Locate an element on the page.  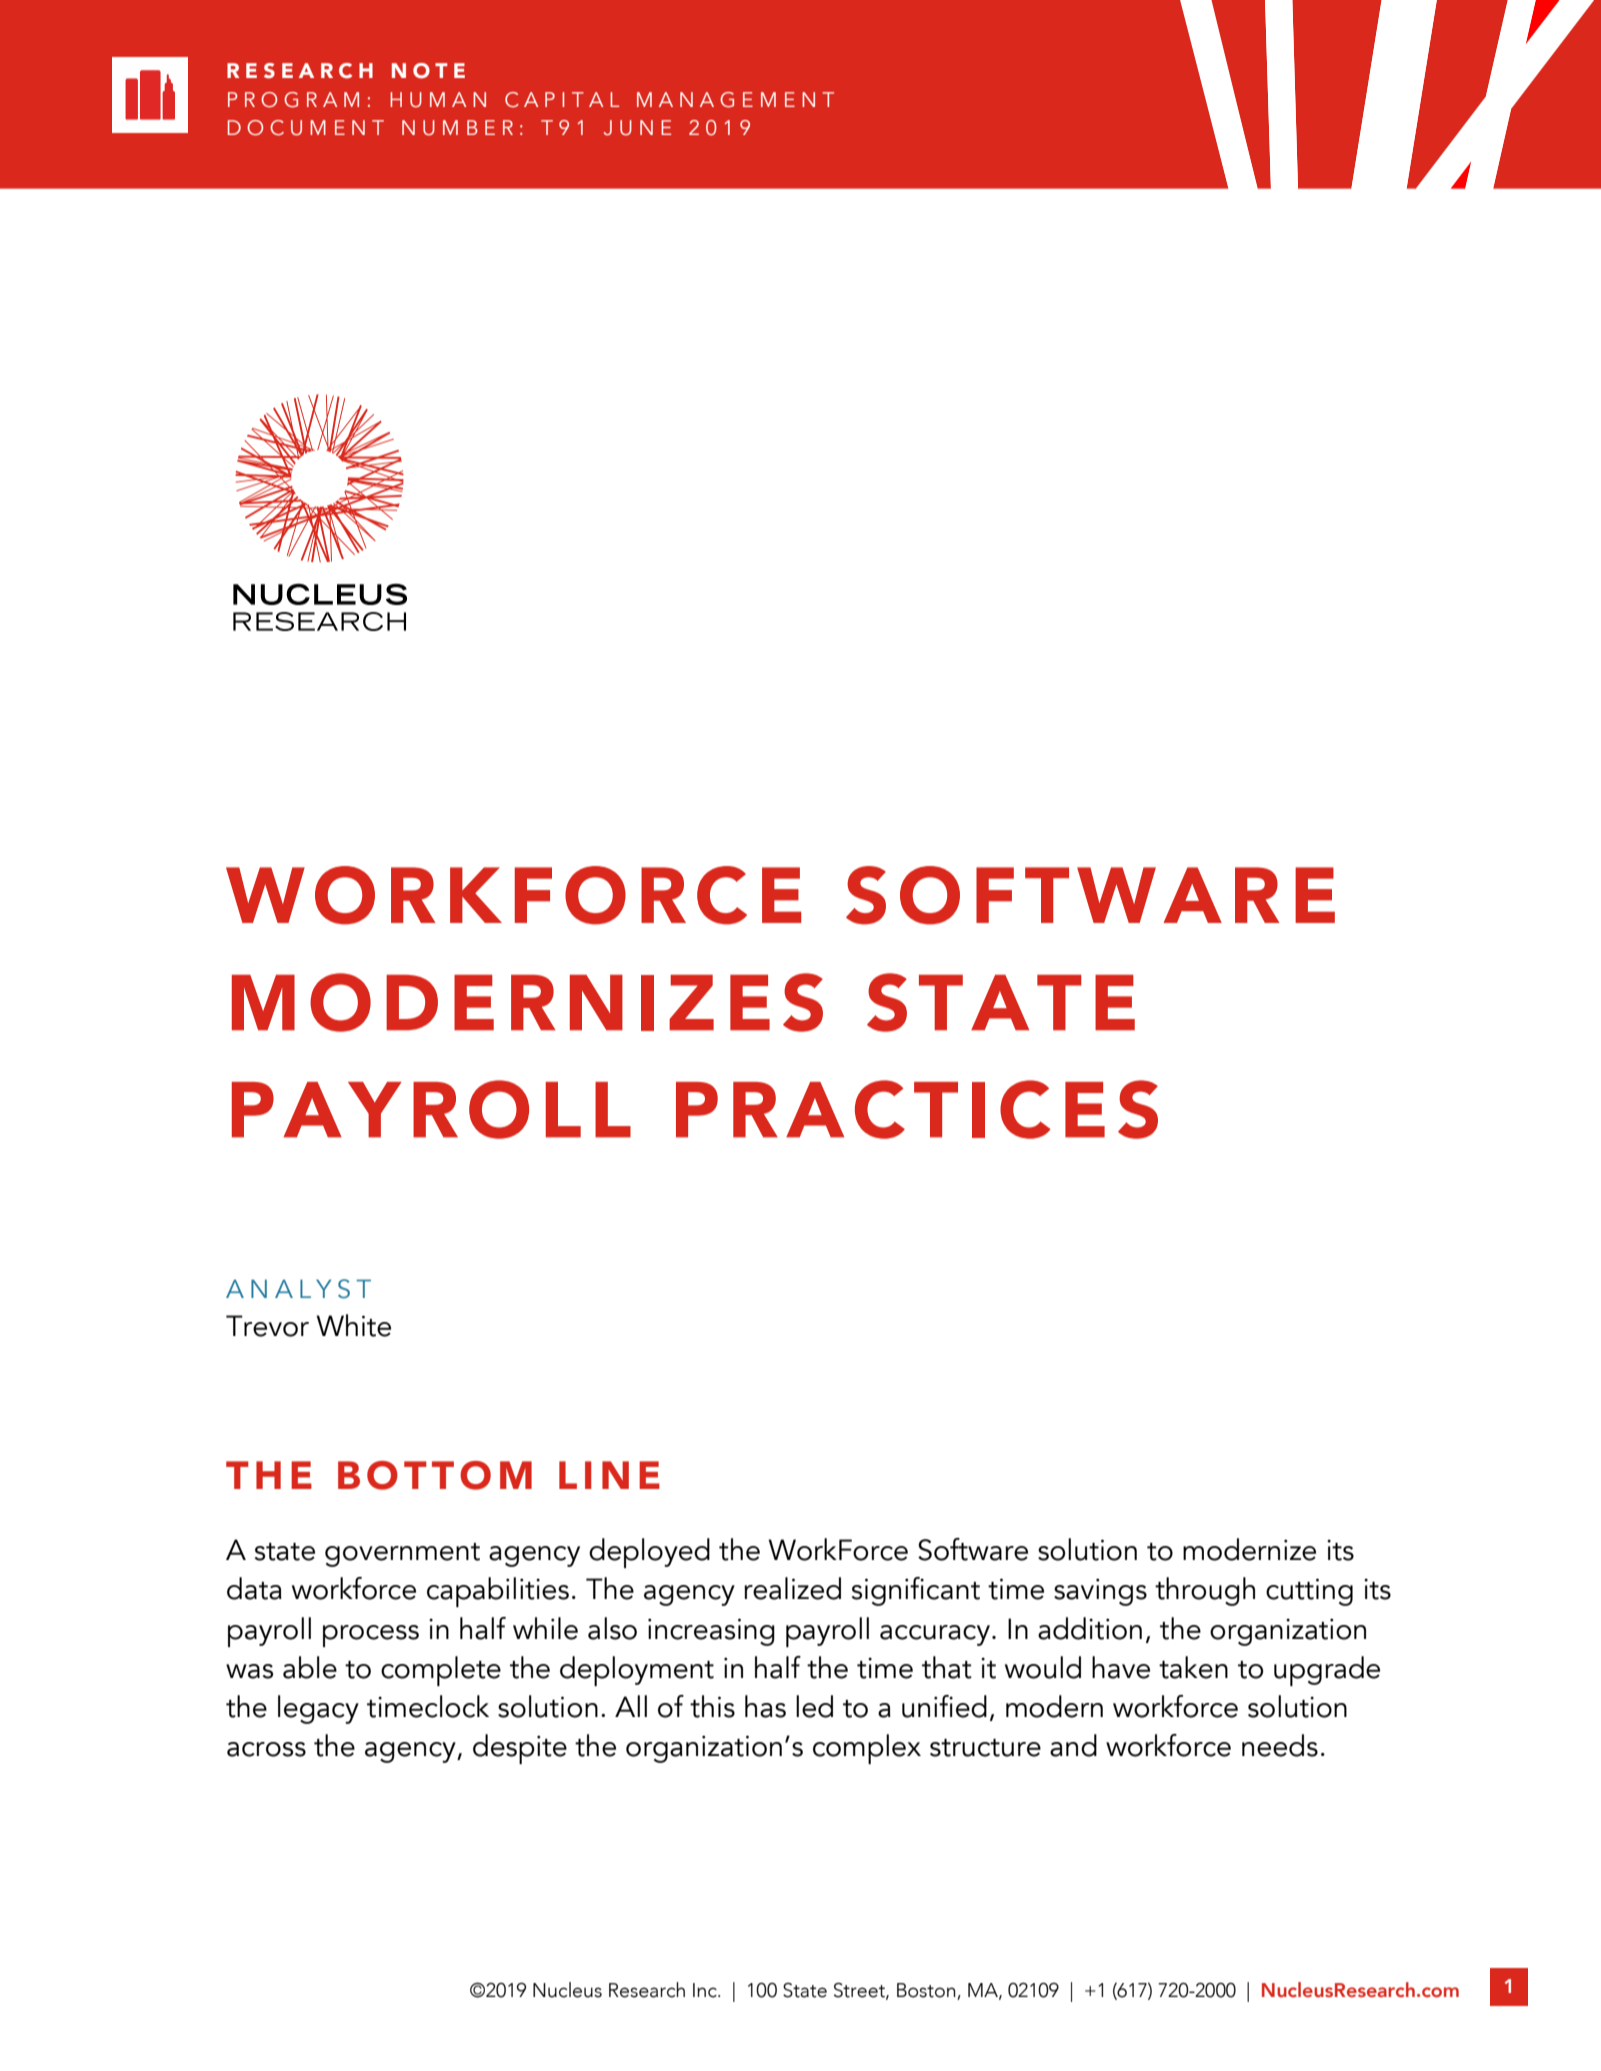
complex is located at coordinates (867, 1749).
